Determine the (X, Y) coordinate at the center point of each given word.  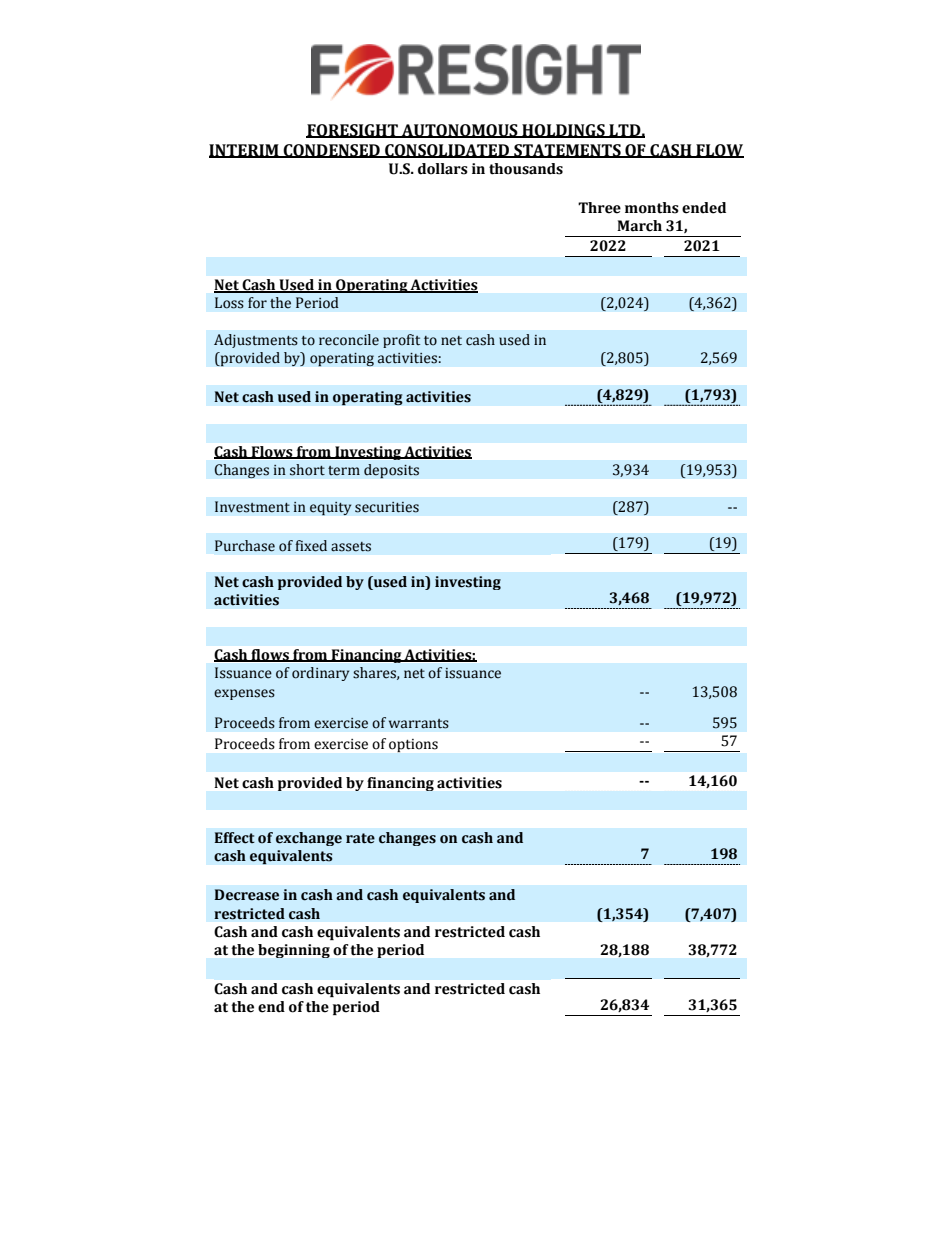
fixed (311, 546)
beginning (294, 951)
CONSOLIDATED (447, 151)
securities (387, 507)
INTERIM (245, 151)
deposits (391, 471)
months (652, 208)
